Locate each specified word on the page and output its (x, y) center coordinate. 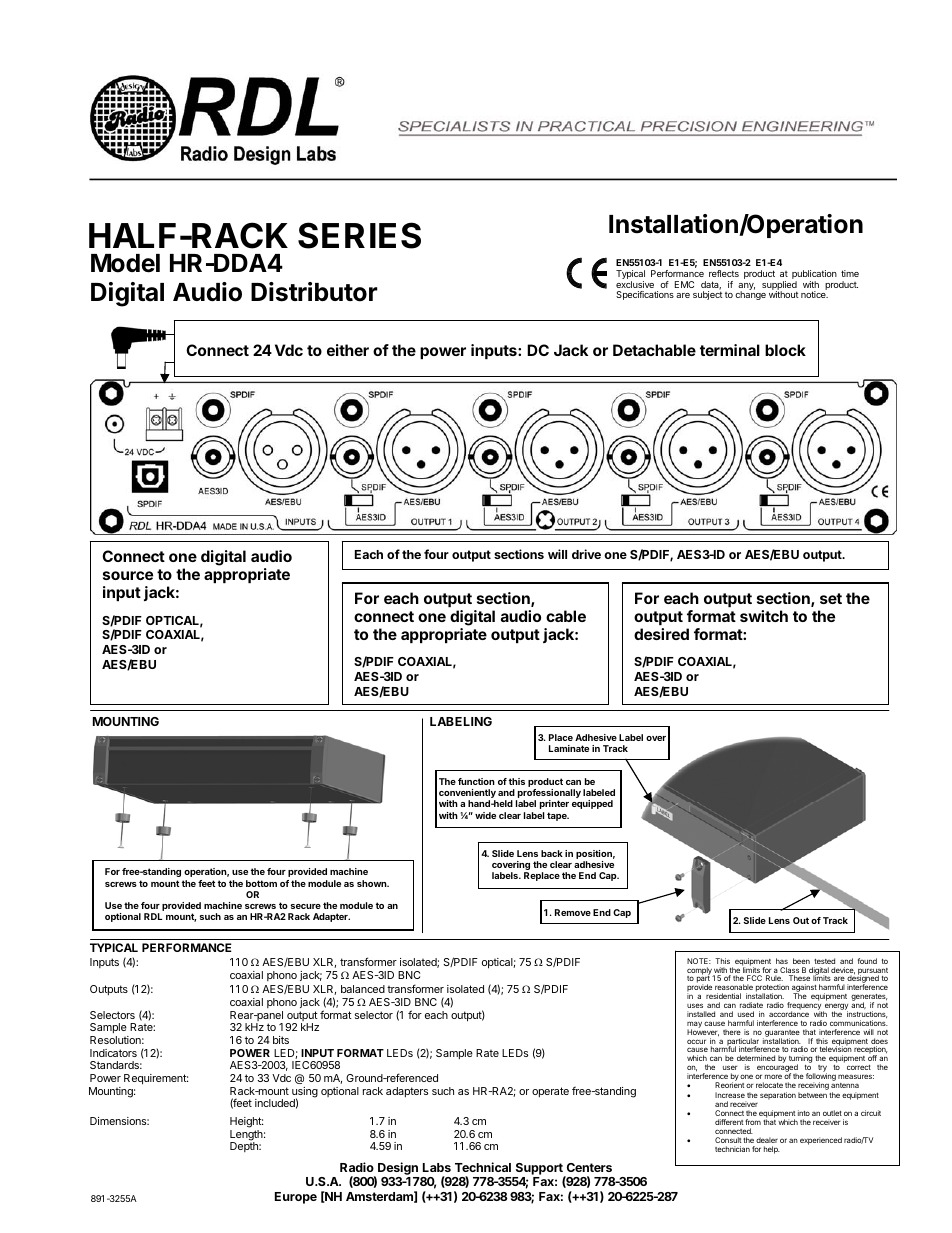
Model (125, 263)
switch (764, 616)
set (831, 598)
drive (586, 554)
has (782, 961)
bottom (261, 883)
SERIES (359, 235)
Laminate (569, 748)
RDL (153, 916)
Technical (483, 1167)
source (128, 575)
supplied (779, 286)
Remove (573, 912)
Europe (296, 1198)
